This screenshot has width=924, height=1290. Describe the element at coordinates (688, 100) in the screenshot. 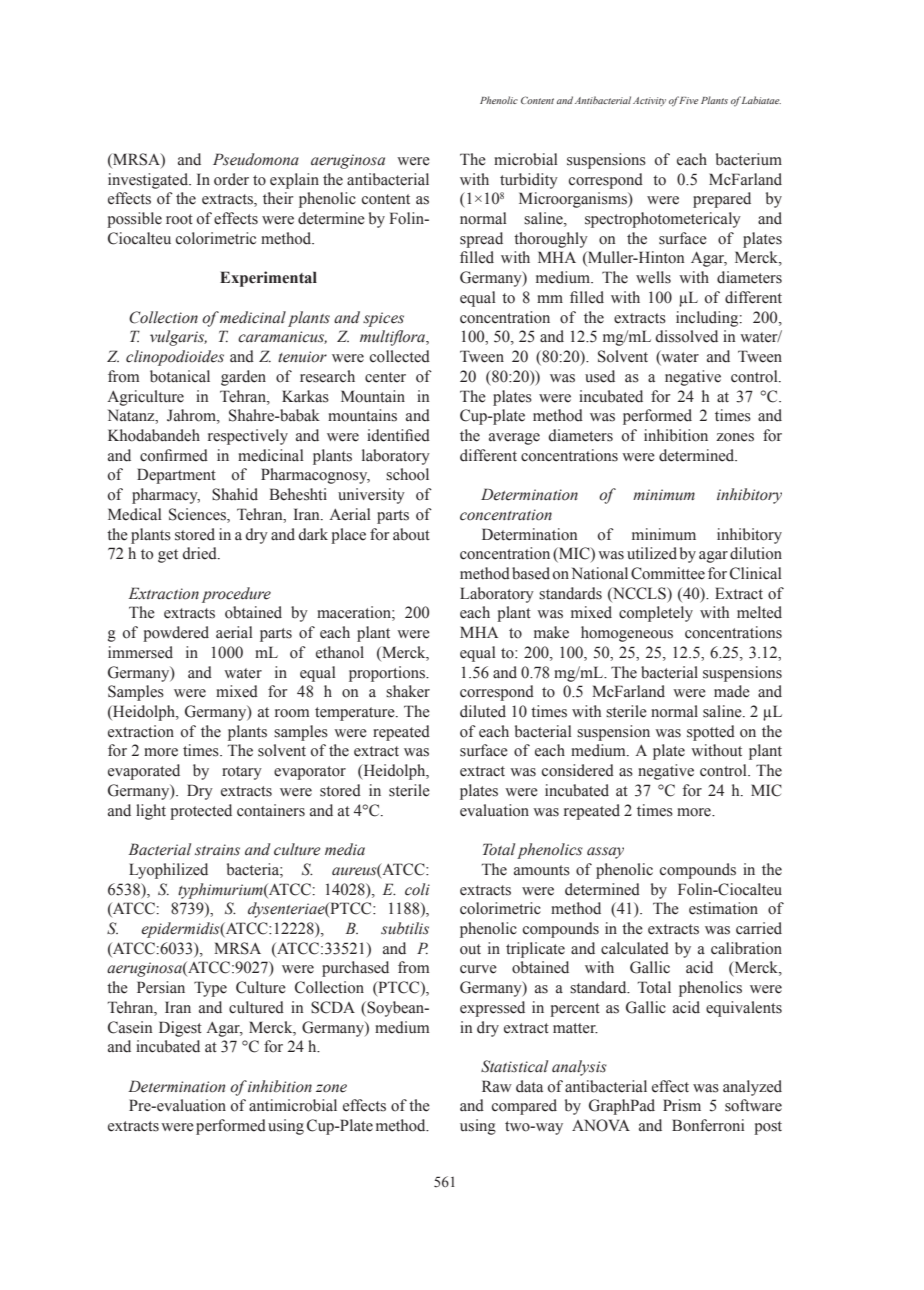

I see `Five` at that location.
